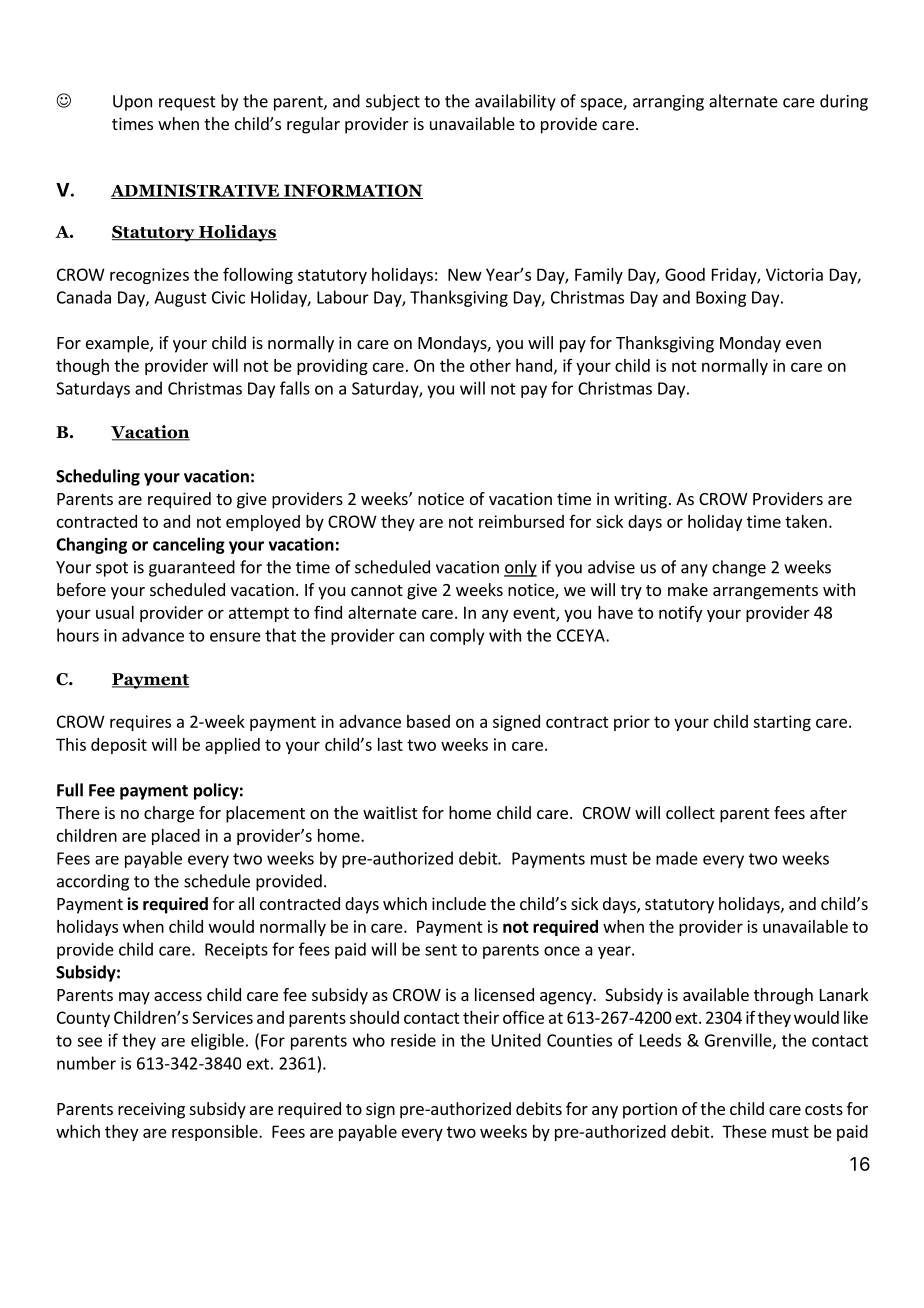  Describe the element at coordinates (844, 102) in the screenshot. I see `during` at that location.
